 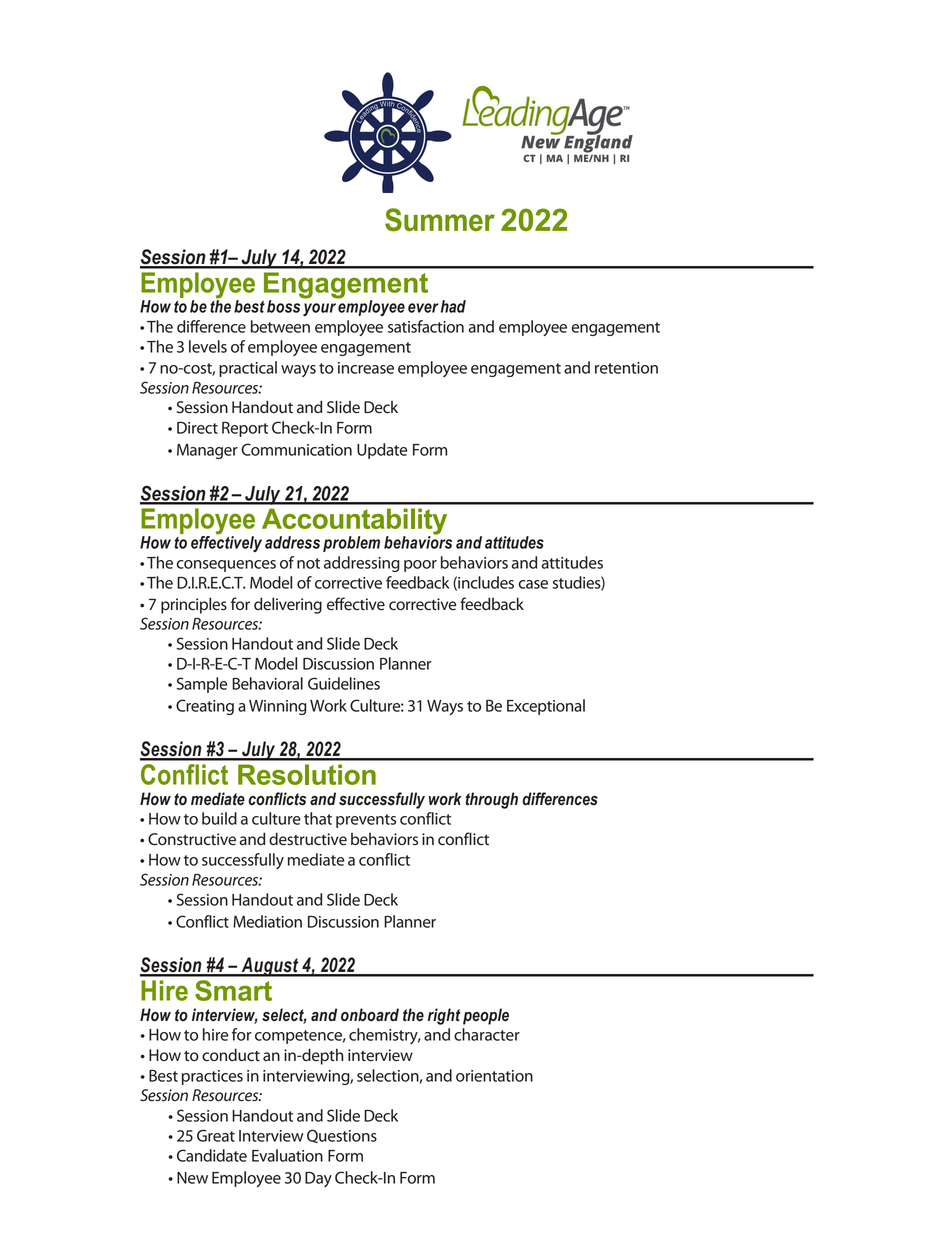 What do you see at coordinates (216, 1135) in the screenshot?
I see `Great` at bounding box center [216, 1135].
